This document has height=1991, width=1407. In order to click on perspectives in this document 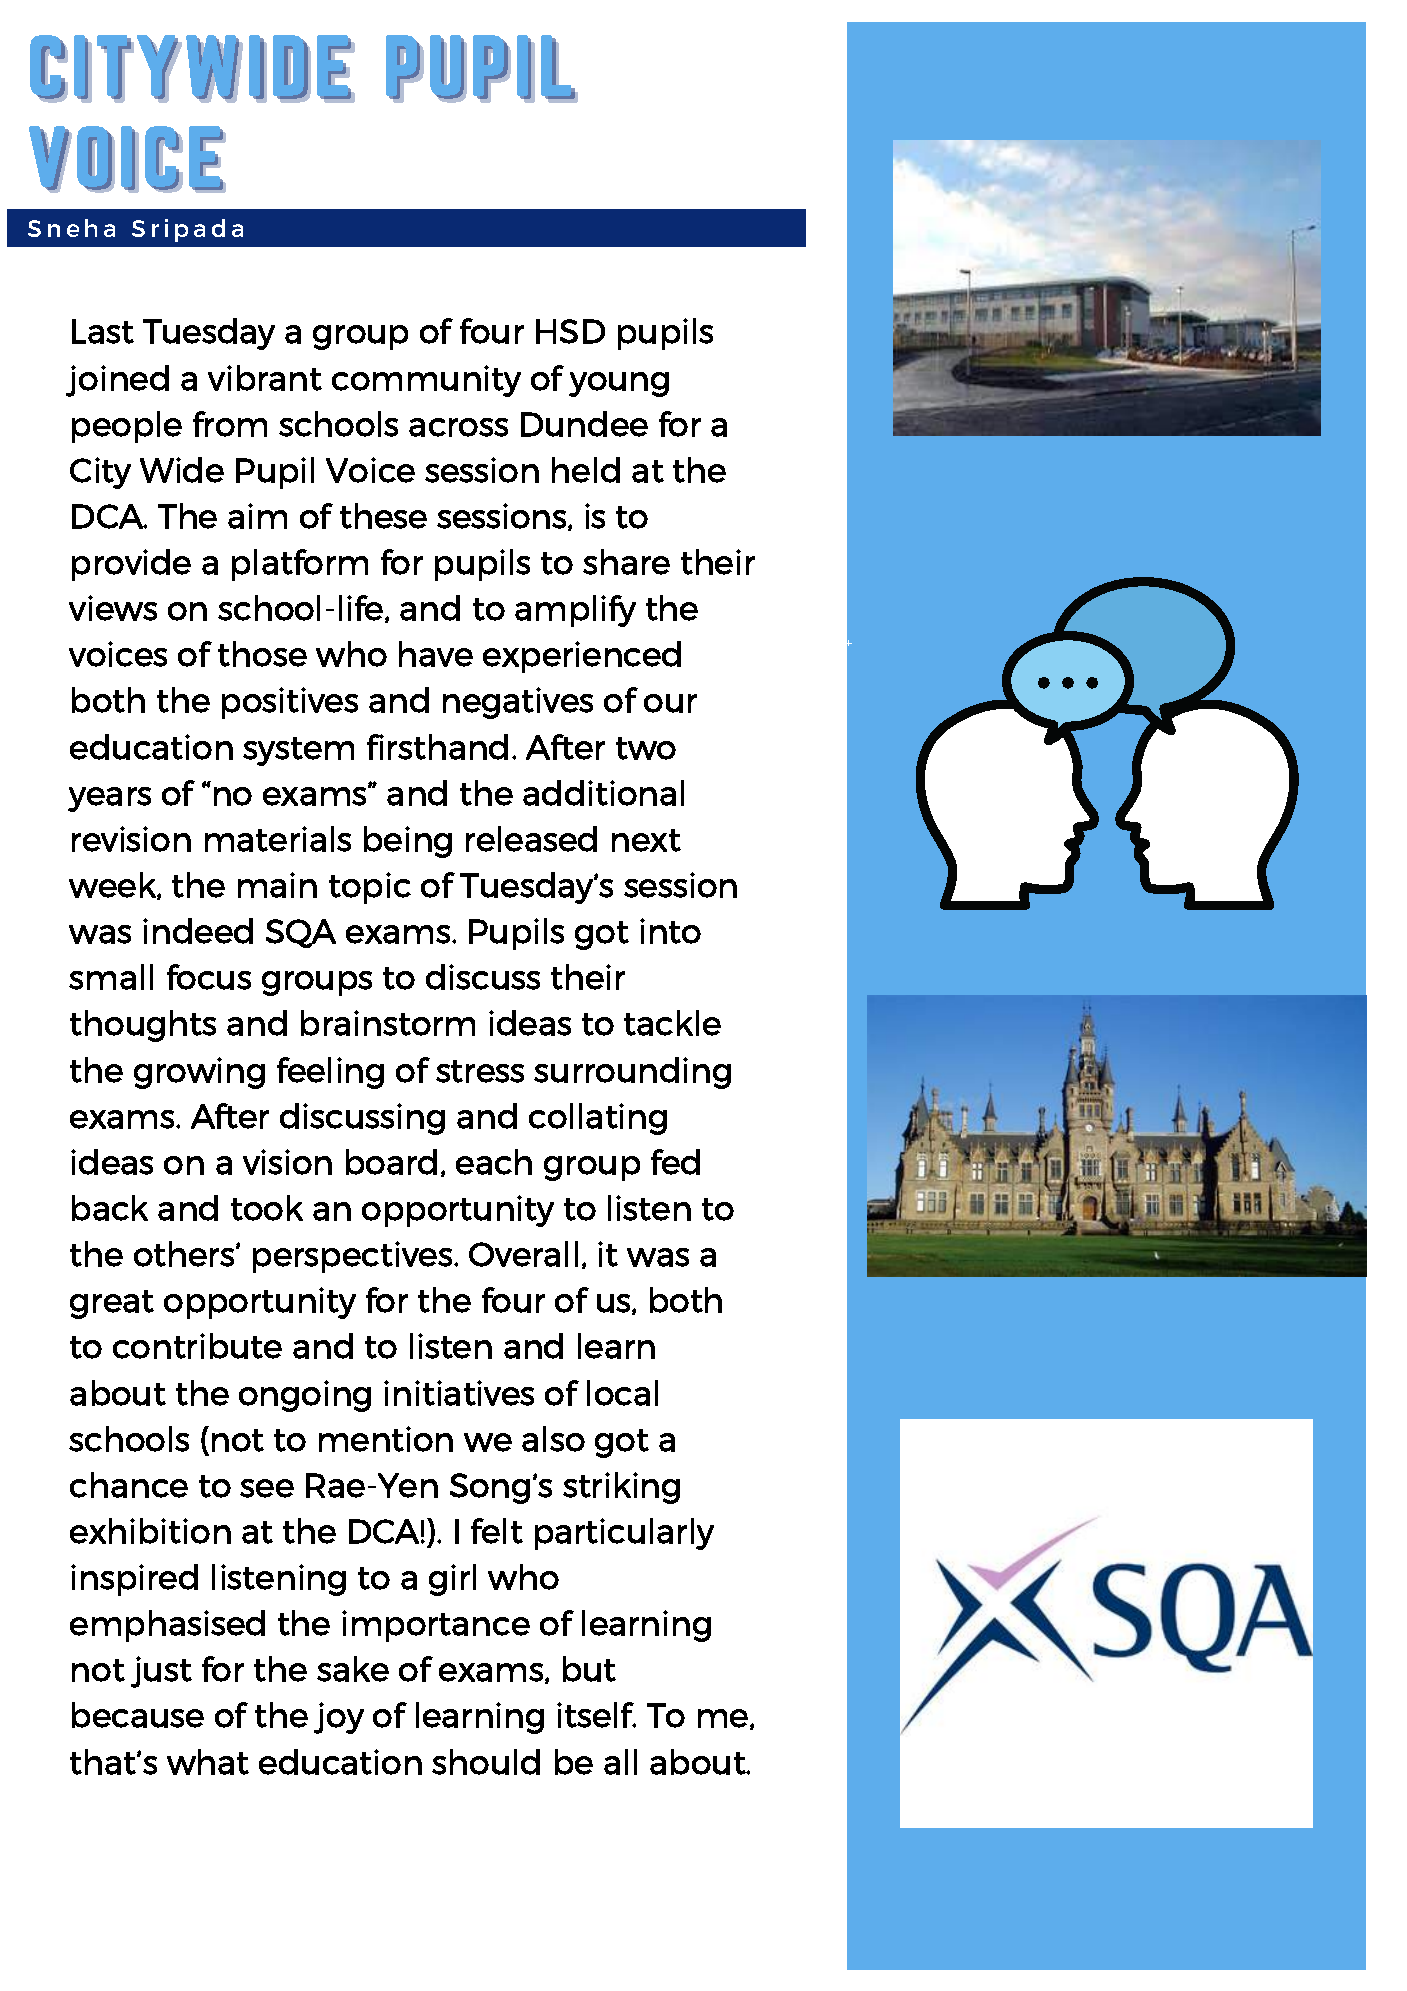, I will do `click(352, 1257)`.
